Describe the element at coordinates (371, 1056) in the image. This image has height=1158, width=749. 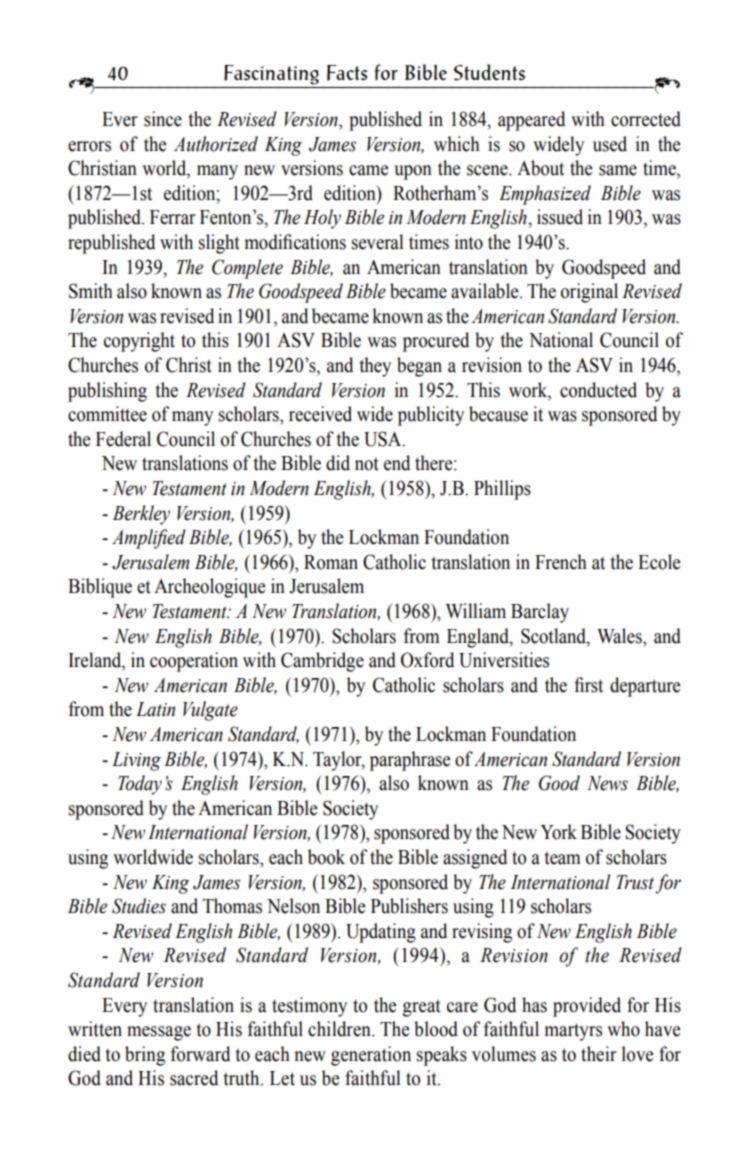
I see `generation` at that location.
